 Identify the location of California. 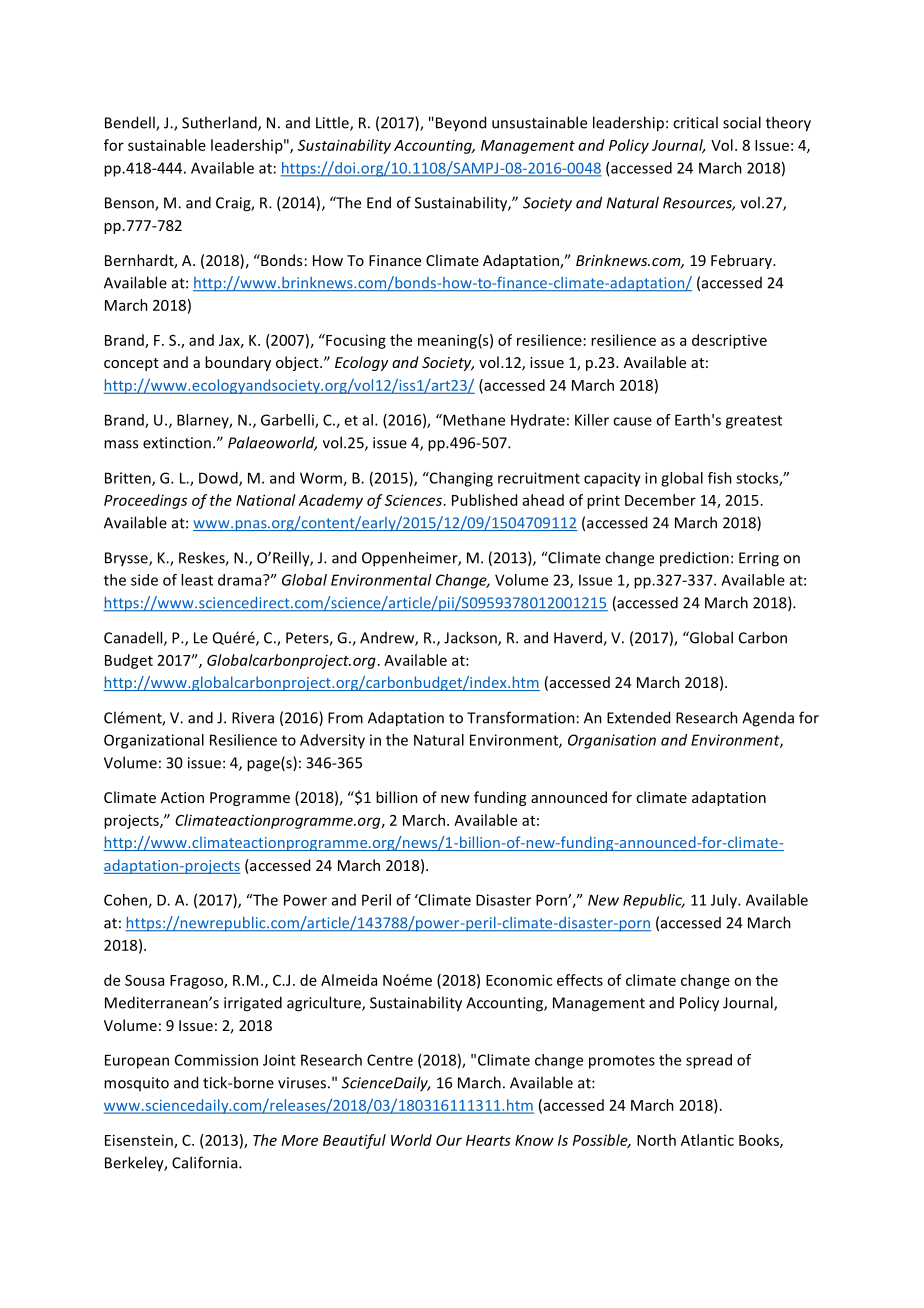
(206, 1162).
